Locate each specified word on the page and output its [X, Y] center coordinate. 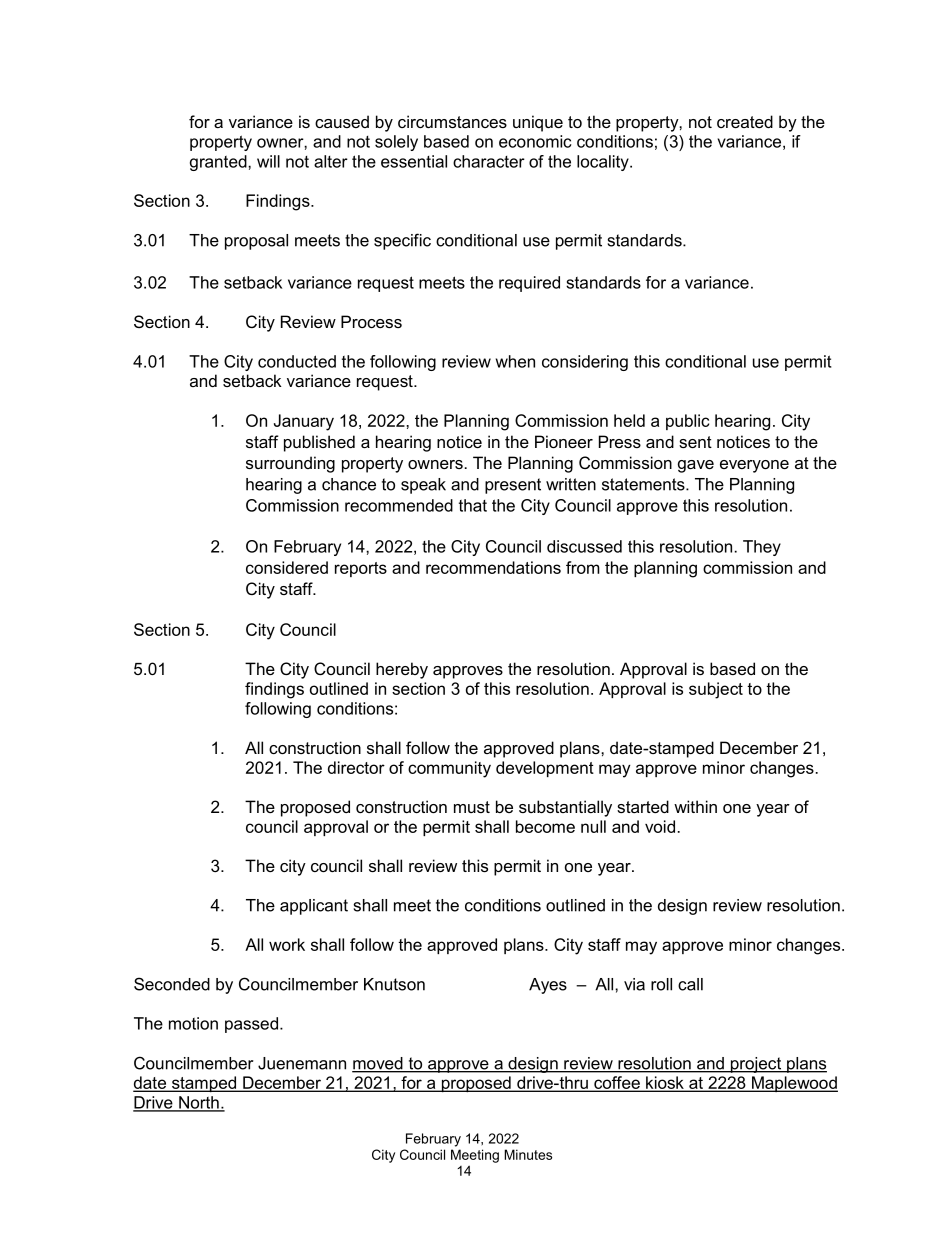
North [199, 1103]
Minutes [528, 1154]
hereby [402, 670]
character [489, 161]
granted [219, 163]
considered [287, 567]
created [745, 121]
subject [716, 690]
